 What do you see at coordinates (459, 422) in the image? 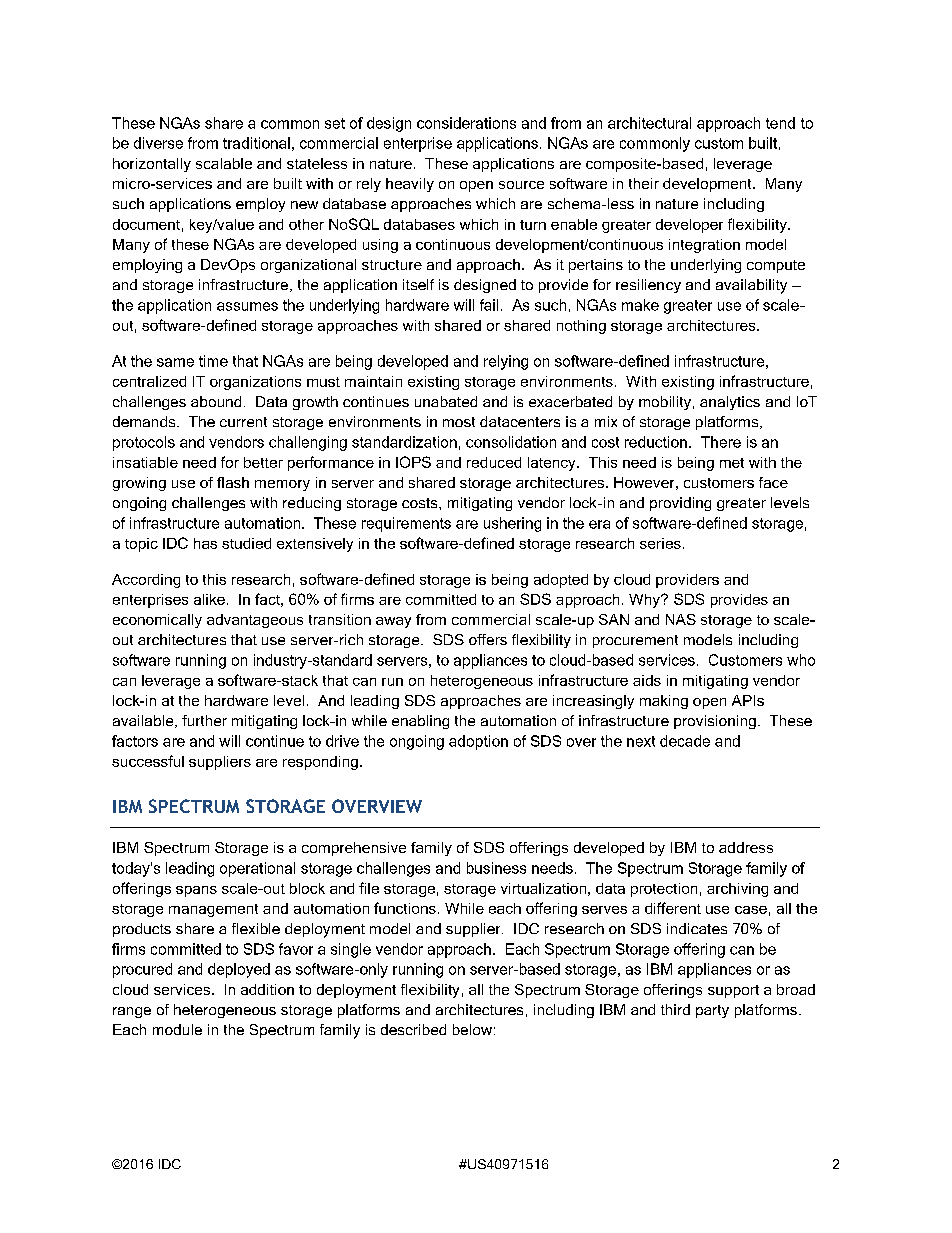
I see `most` at bounding box center [459, 422].
